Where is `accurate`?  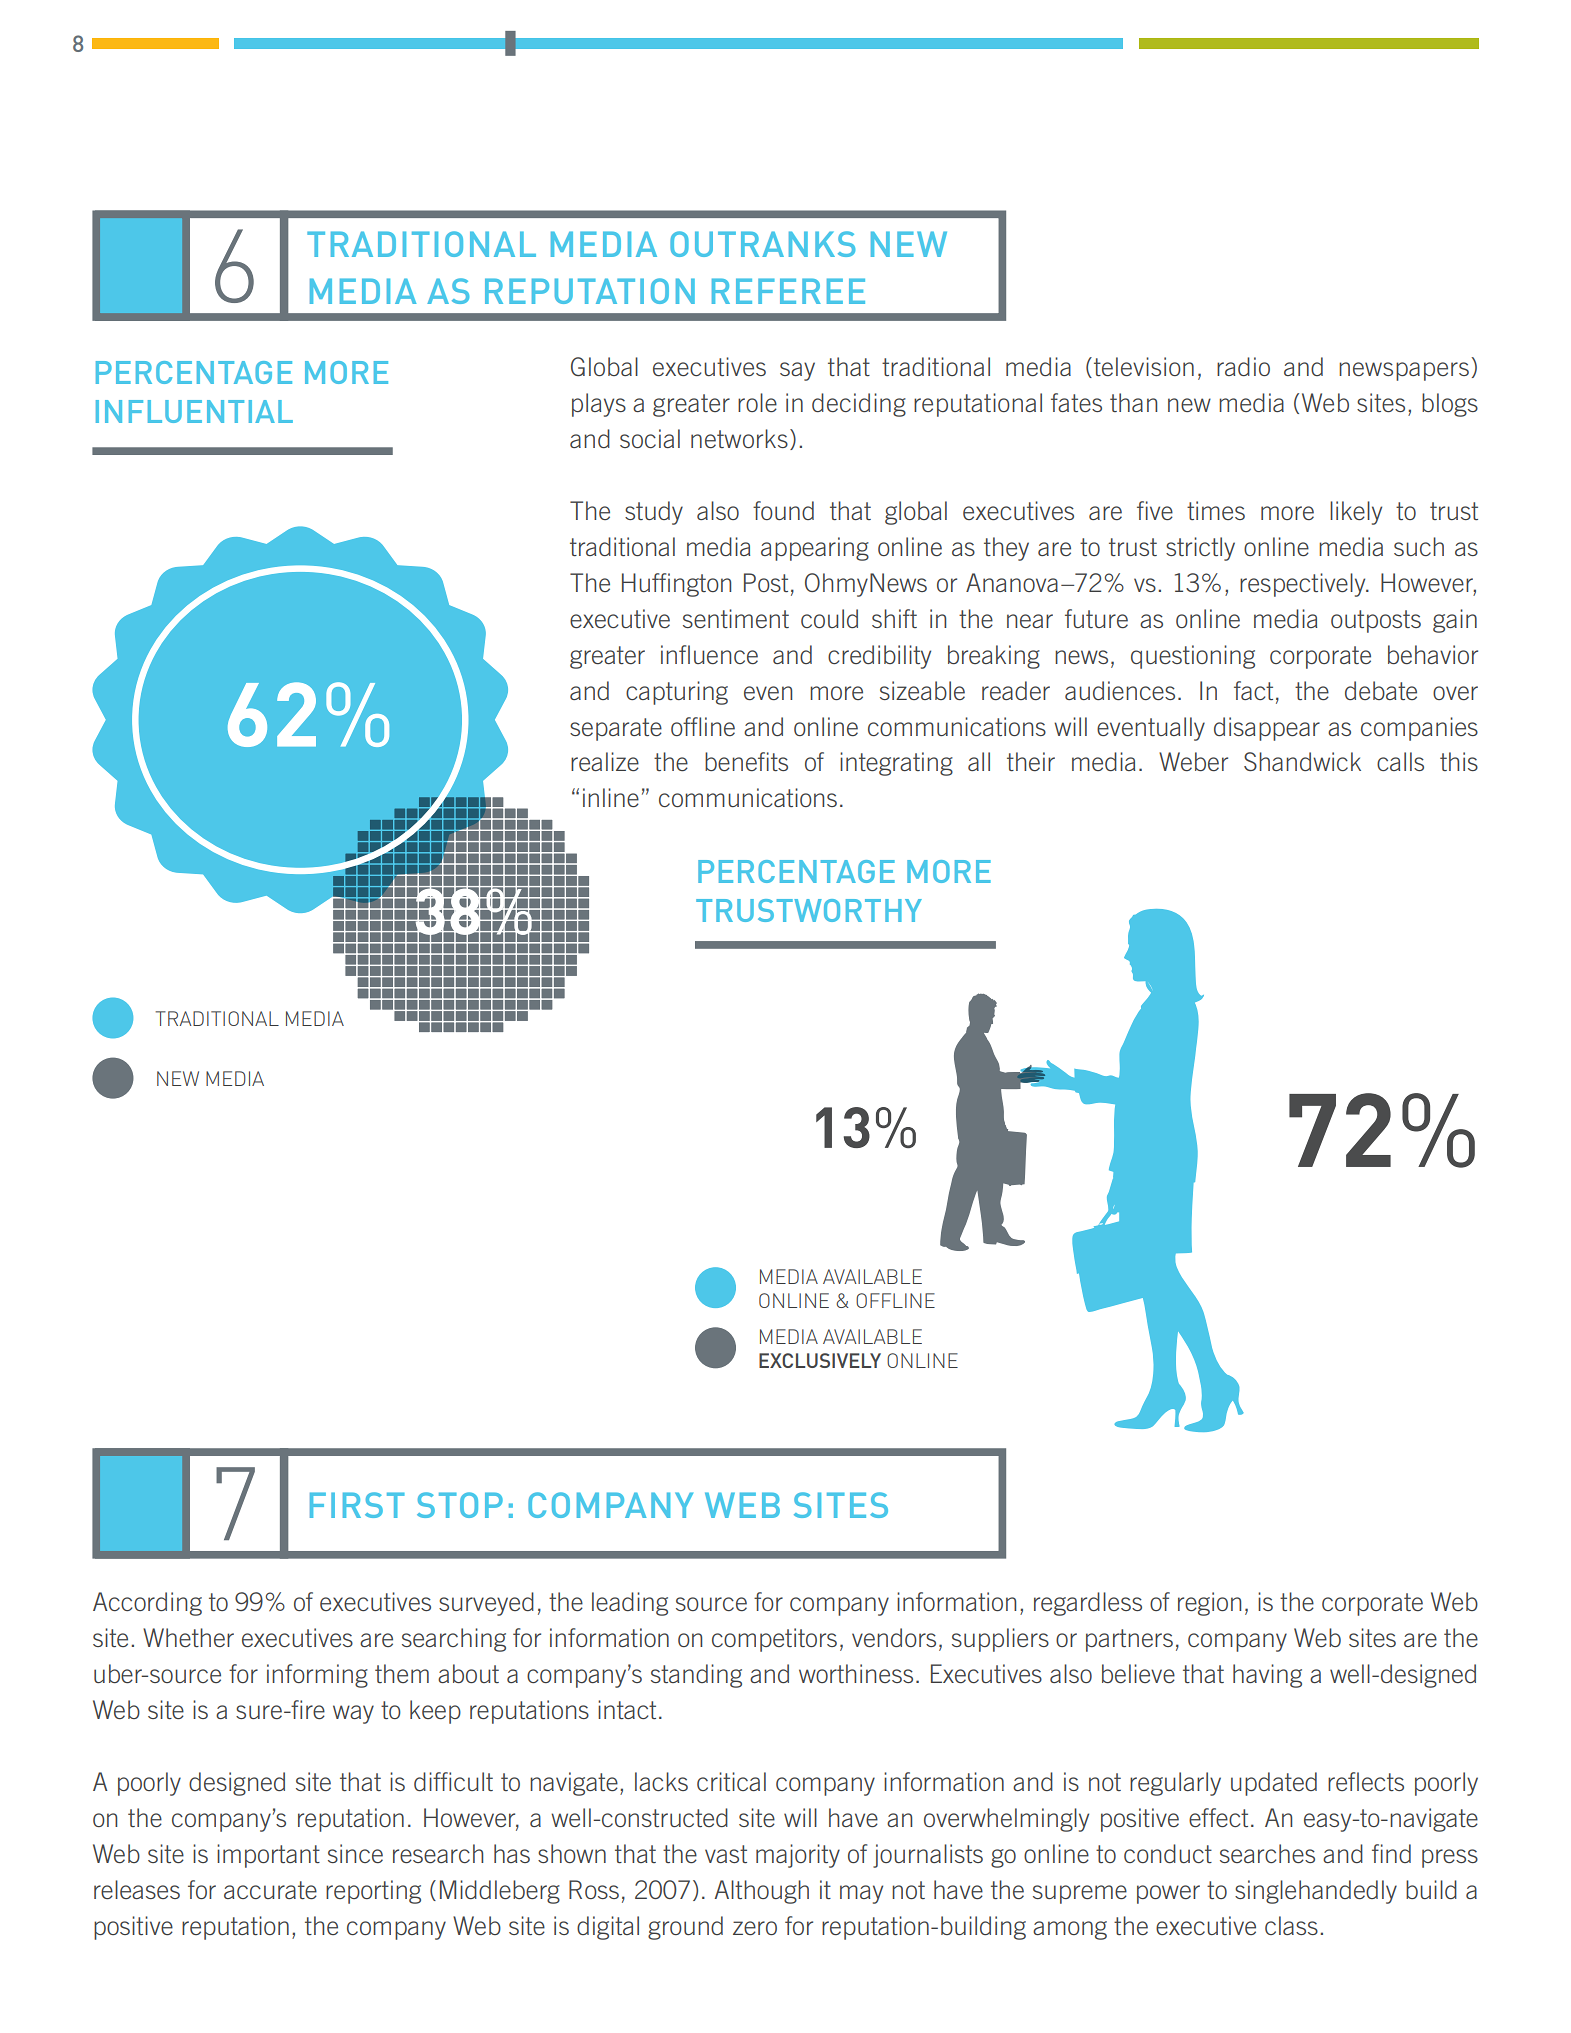
accurate is located at coordinates (270, 1890).
